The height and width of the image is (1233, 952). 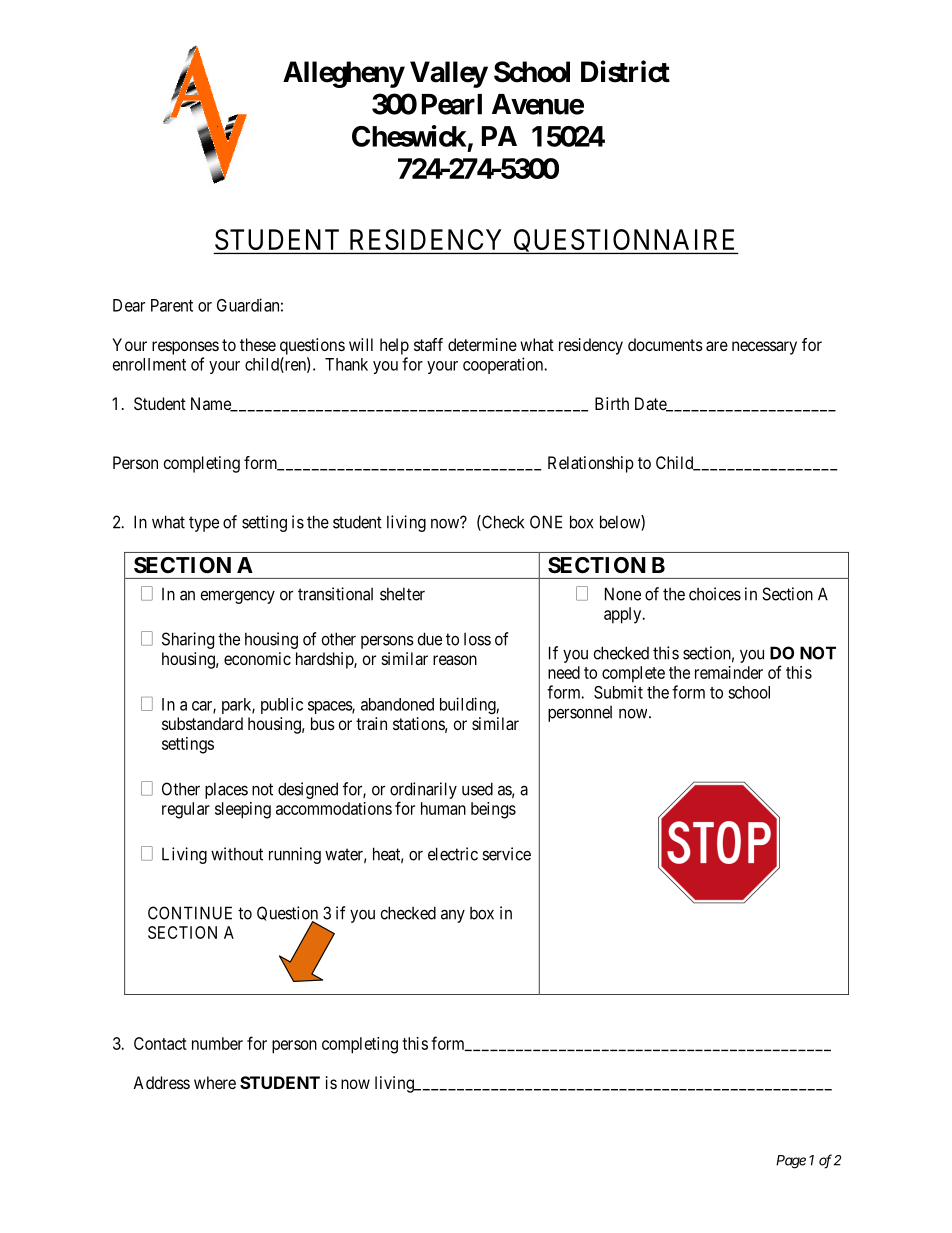 What do you see at coordinates (185, 348) in the image?
I see `responses` at bounding box center [185, 348].
